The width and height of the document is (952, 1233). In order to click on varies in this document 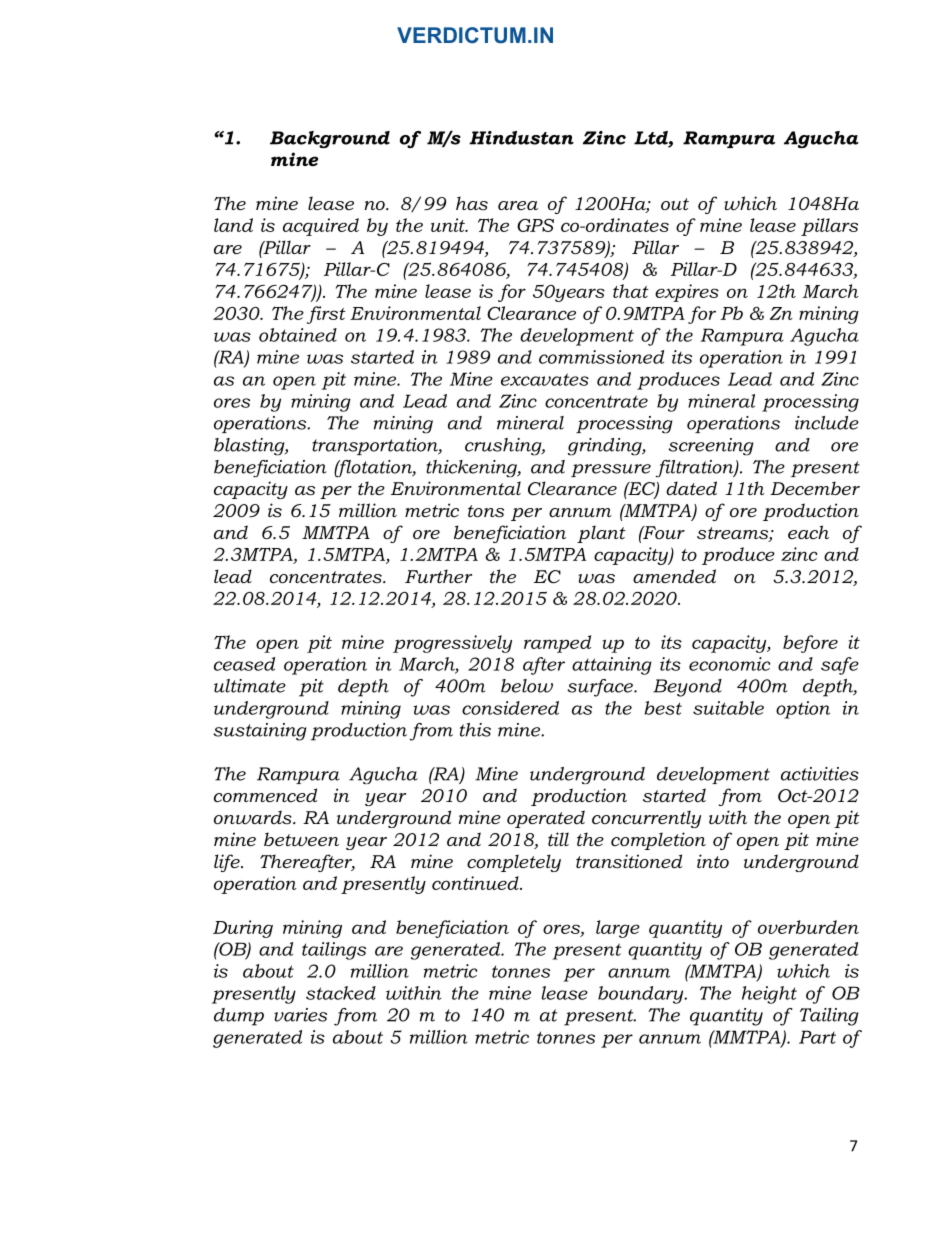, I will do `click(300, 1015)`.
